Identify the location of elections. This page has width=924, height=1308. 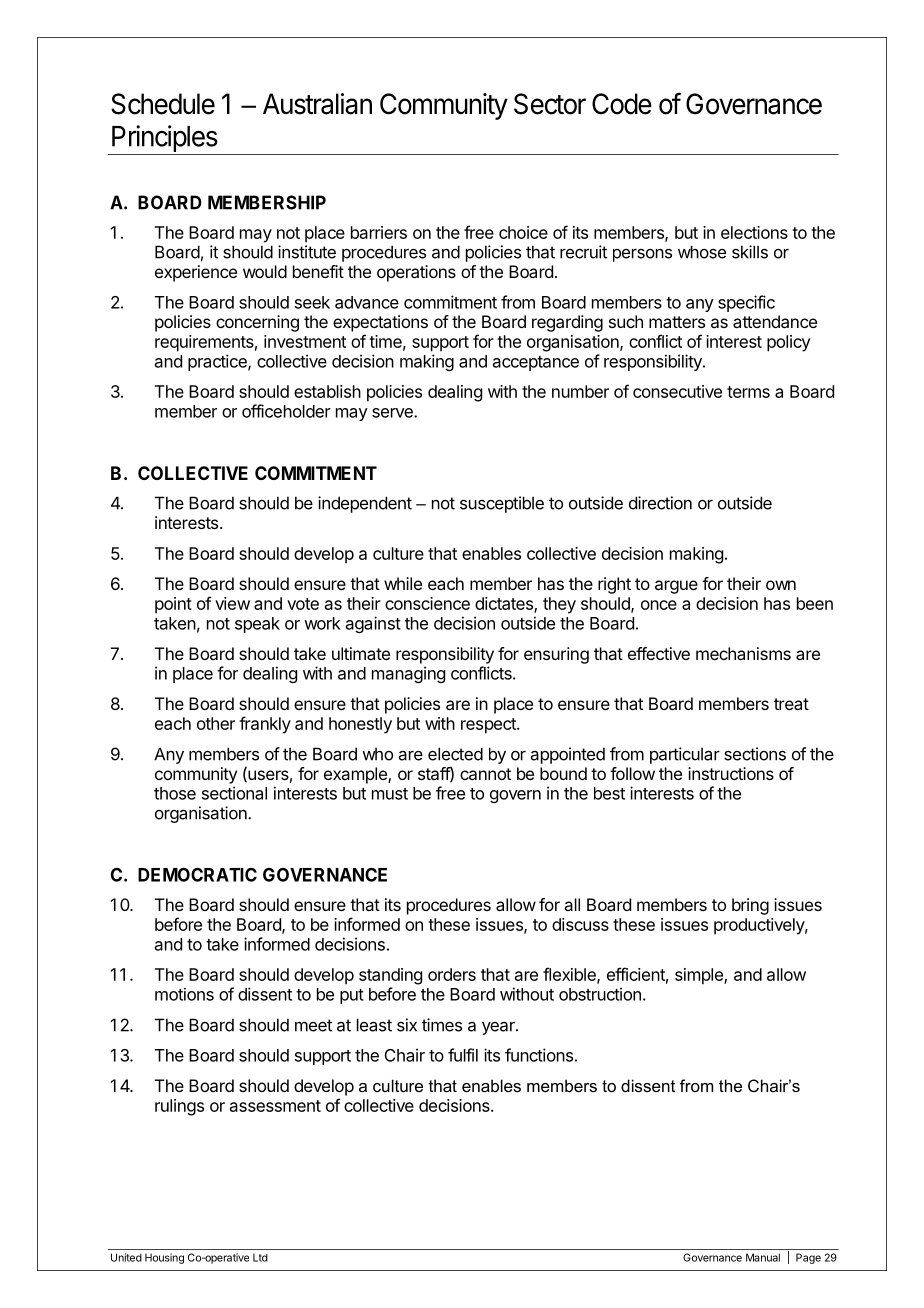
(754, 232).
